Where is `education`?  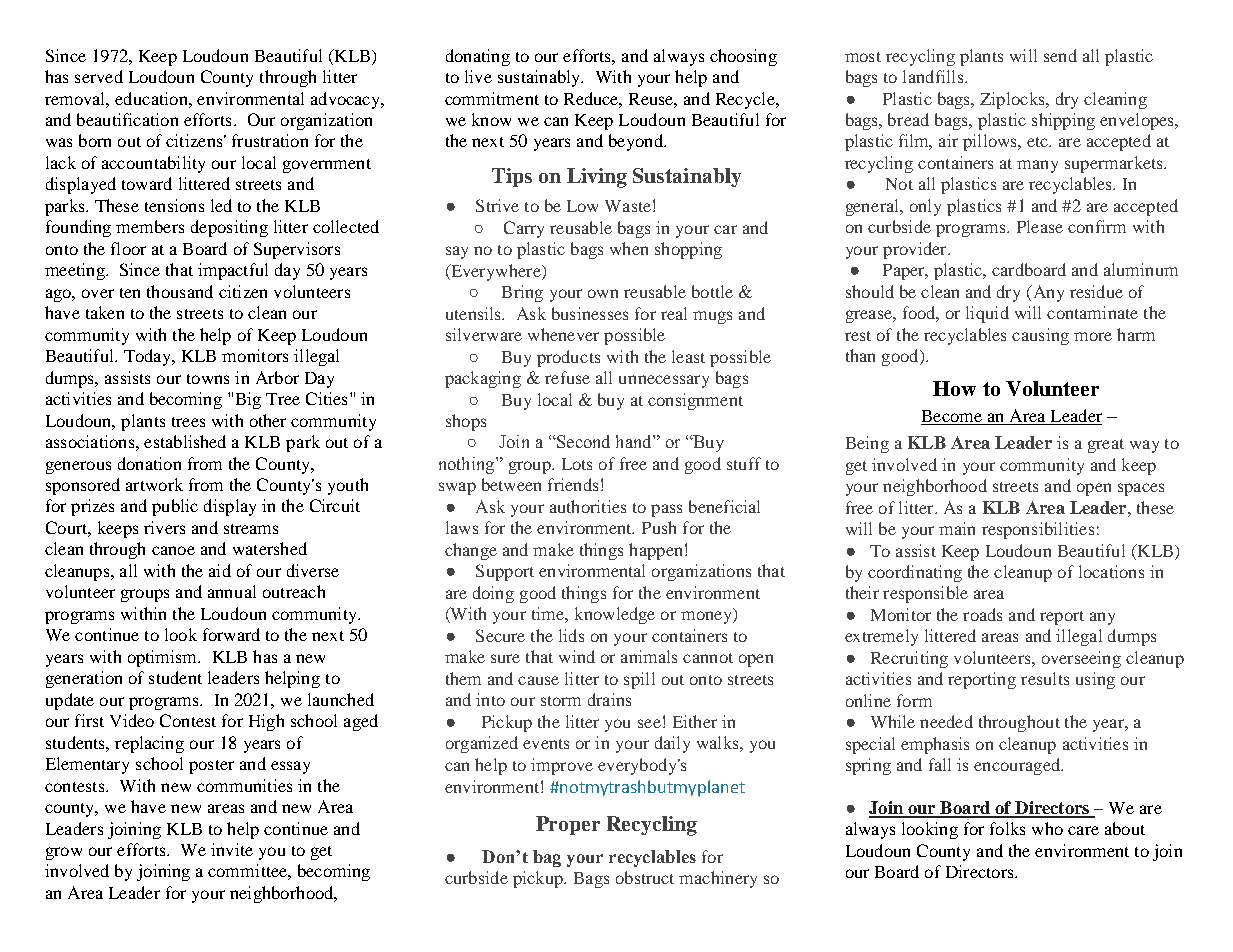 education is located at coordinates (152, 98).
